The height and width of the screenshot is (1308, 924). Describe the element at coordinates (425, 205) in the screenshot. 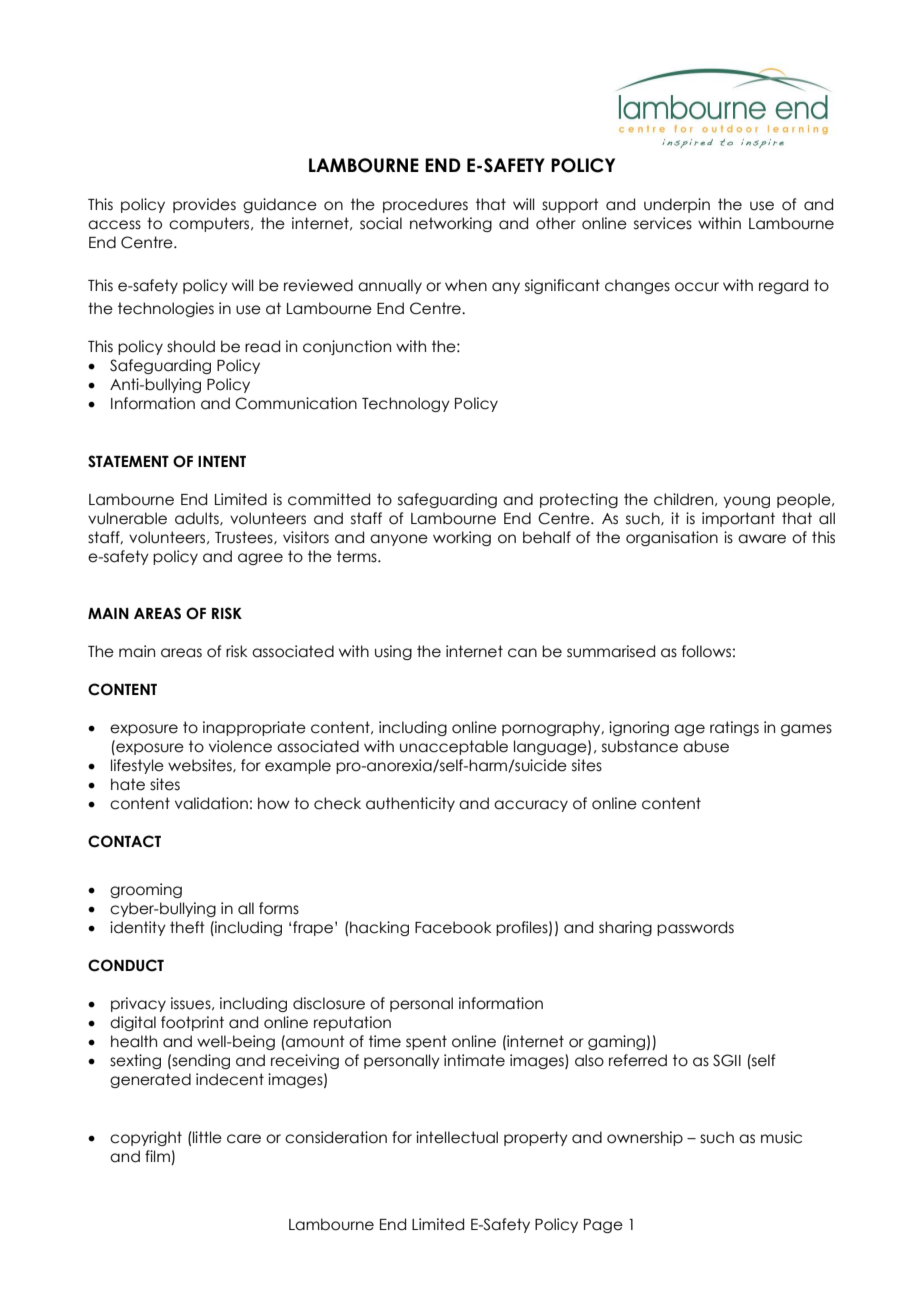

I see `procedures` at that location.
